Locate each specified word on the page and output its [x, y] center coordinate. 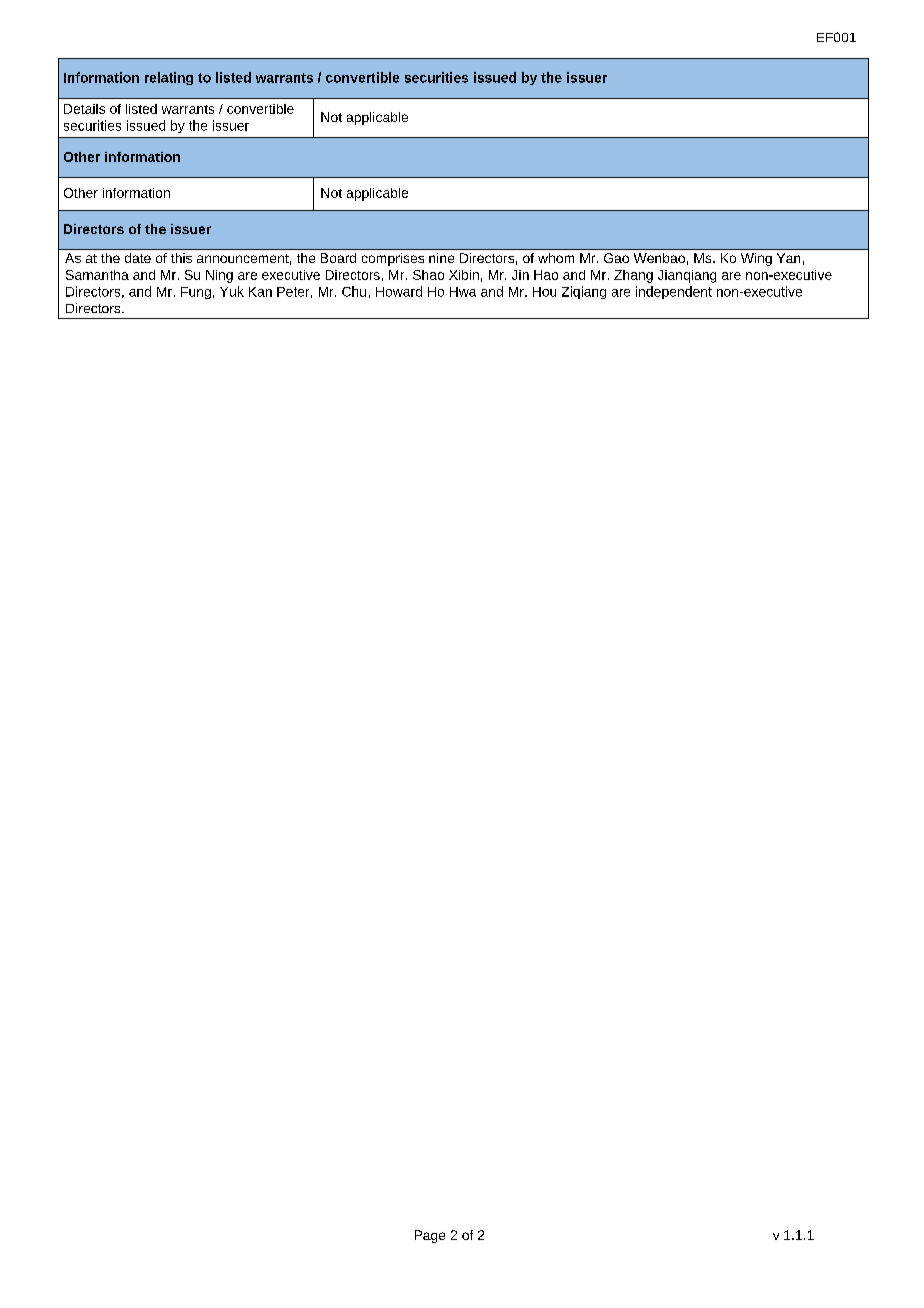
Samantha [97, 275]
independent [674, 292]
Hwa [463, 292]
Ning [219, 276]
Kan [260, 292]
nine [441, 258]
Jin [520, 275]
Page [430, 1236]
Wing [756, 259]
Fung [196, 293]
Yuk [232, 291]
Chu [354, 291]
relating [169, 78]
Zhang [633, 276]
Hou [544, 292]
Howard [399, 291]
